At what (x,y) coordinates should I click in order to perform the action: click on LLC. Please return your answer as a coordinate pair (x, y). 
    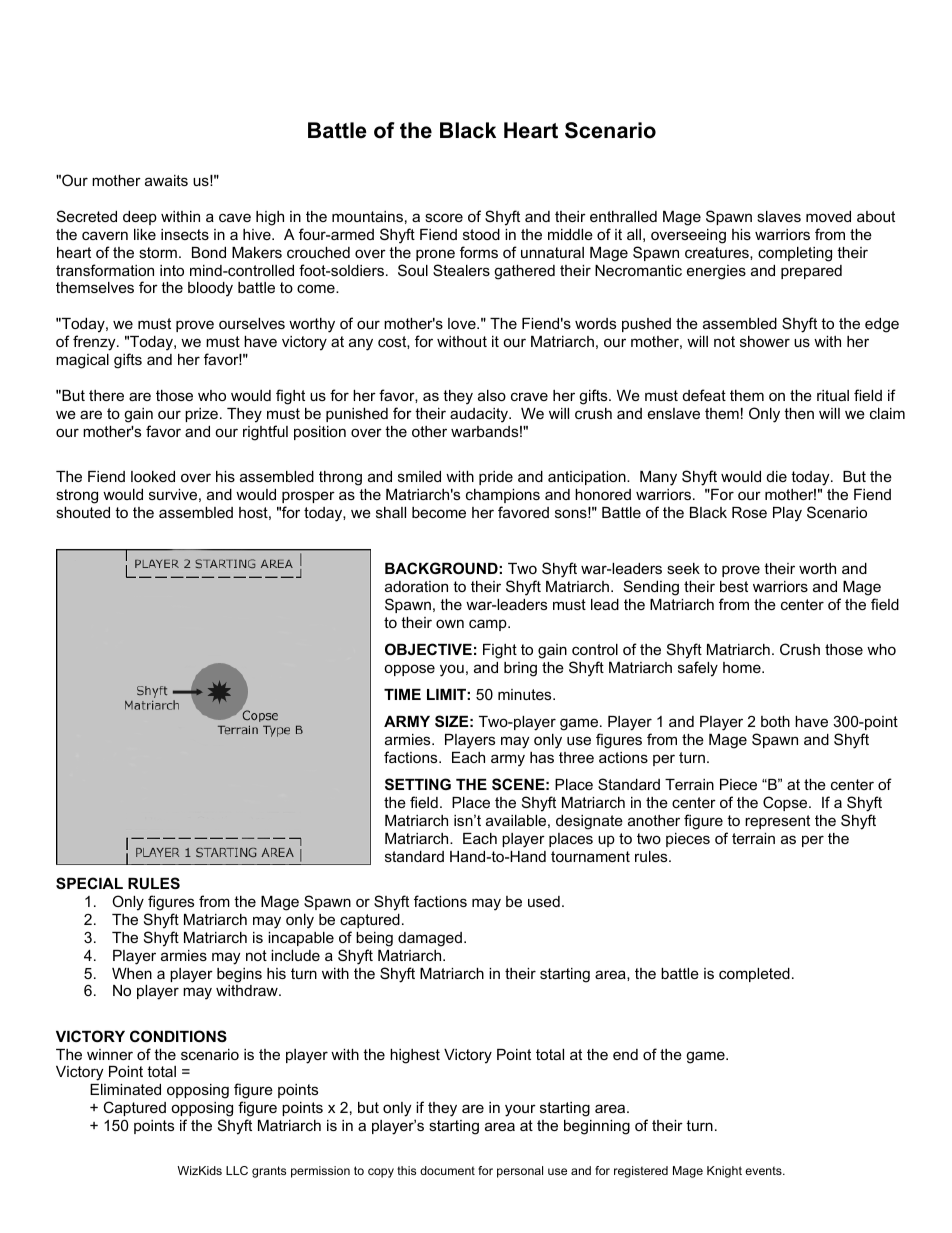
    Looking at the image, I should click on (237, 1170).
